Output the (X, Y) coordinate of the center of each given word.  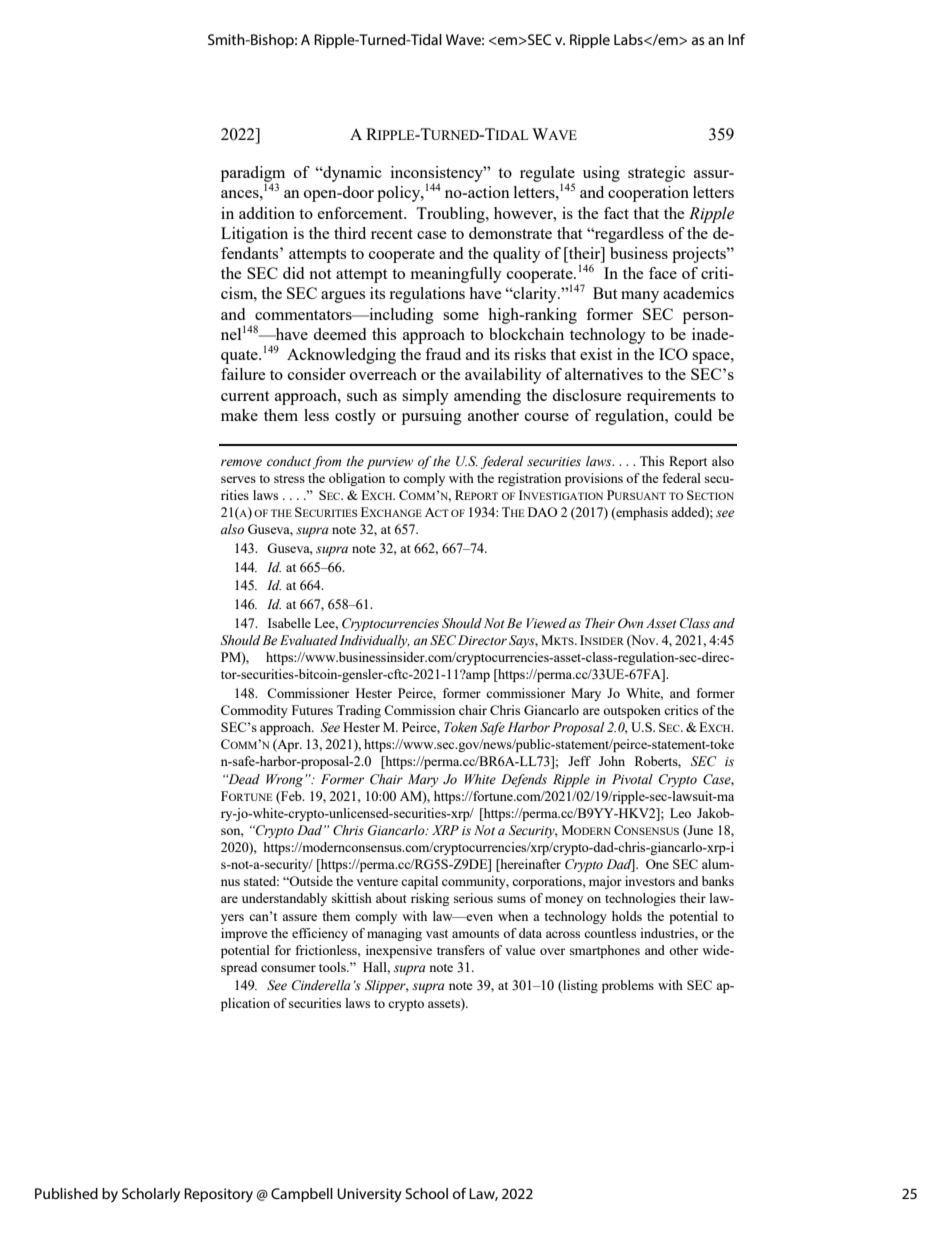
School (426, 1193)
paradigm (253, 175)
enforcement (362, 213)
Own (630, 623)
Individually (374, 641)
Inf (736, 39)
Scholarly (151, 1195)
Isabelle (289, 623)
